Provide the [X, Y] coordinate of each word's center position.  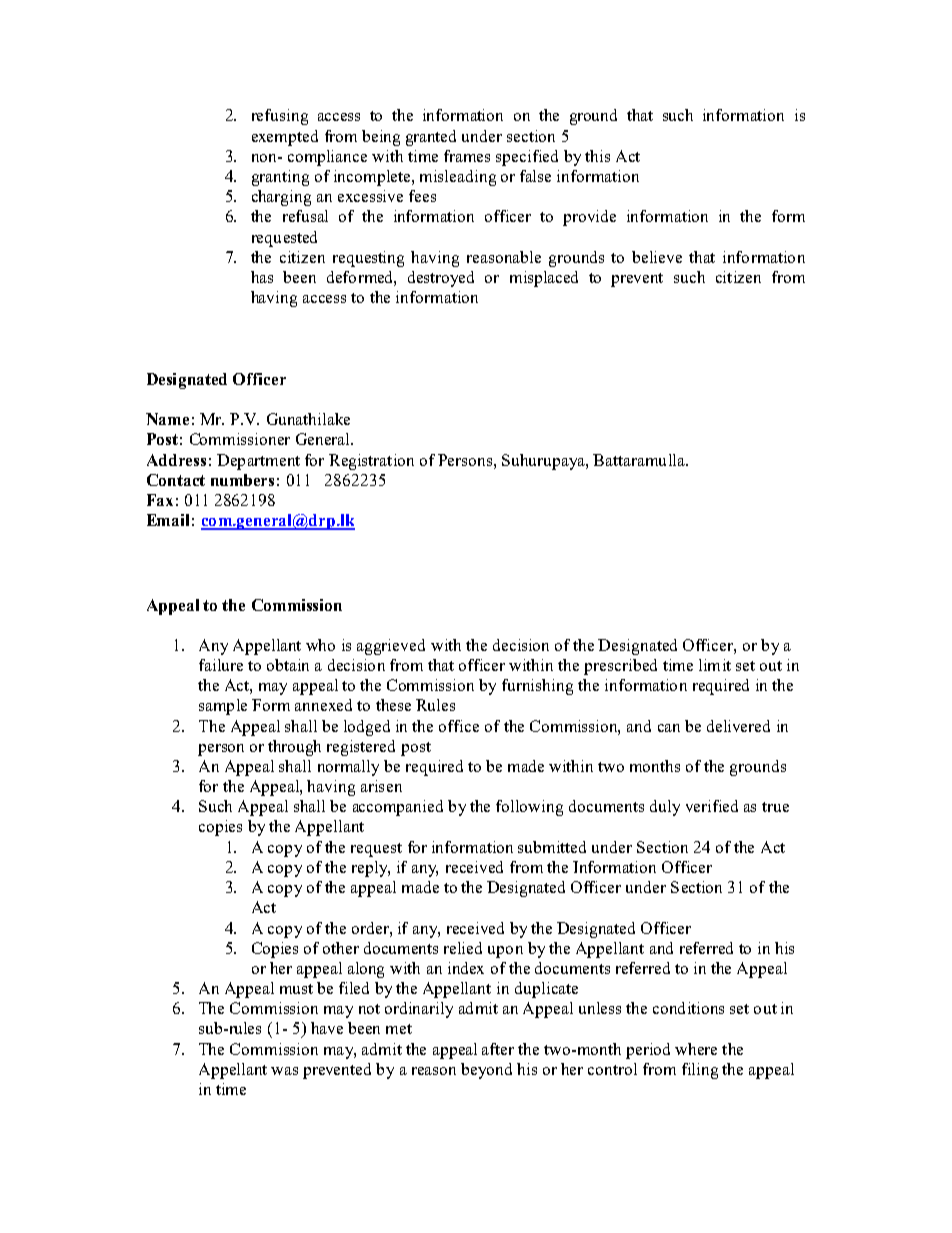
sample [223, 707]
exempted [285, 138]
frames [467, 156]
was [284, 1071]
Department [258, 462]
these [393, 705]
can [669, 728]
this [597, 156]
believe [657, 257]
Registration [371, 462]
